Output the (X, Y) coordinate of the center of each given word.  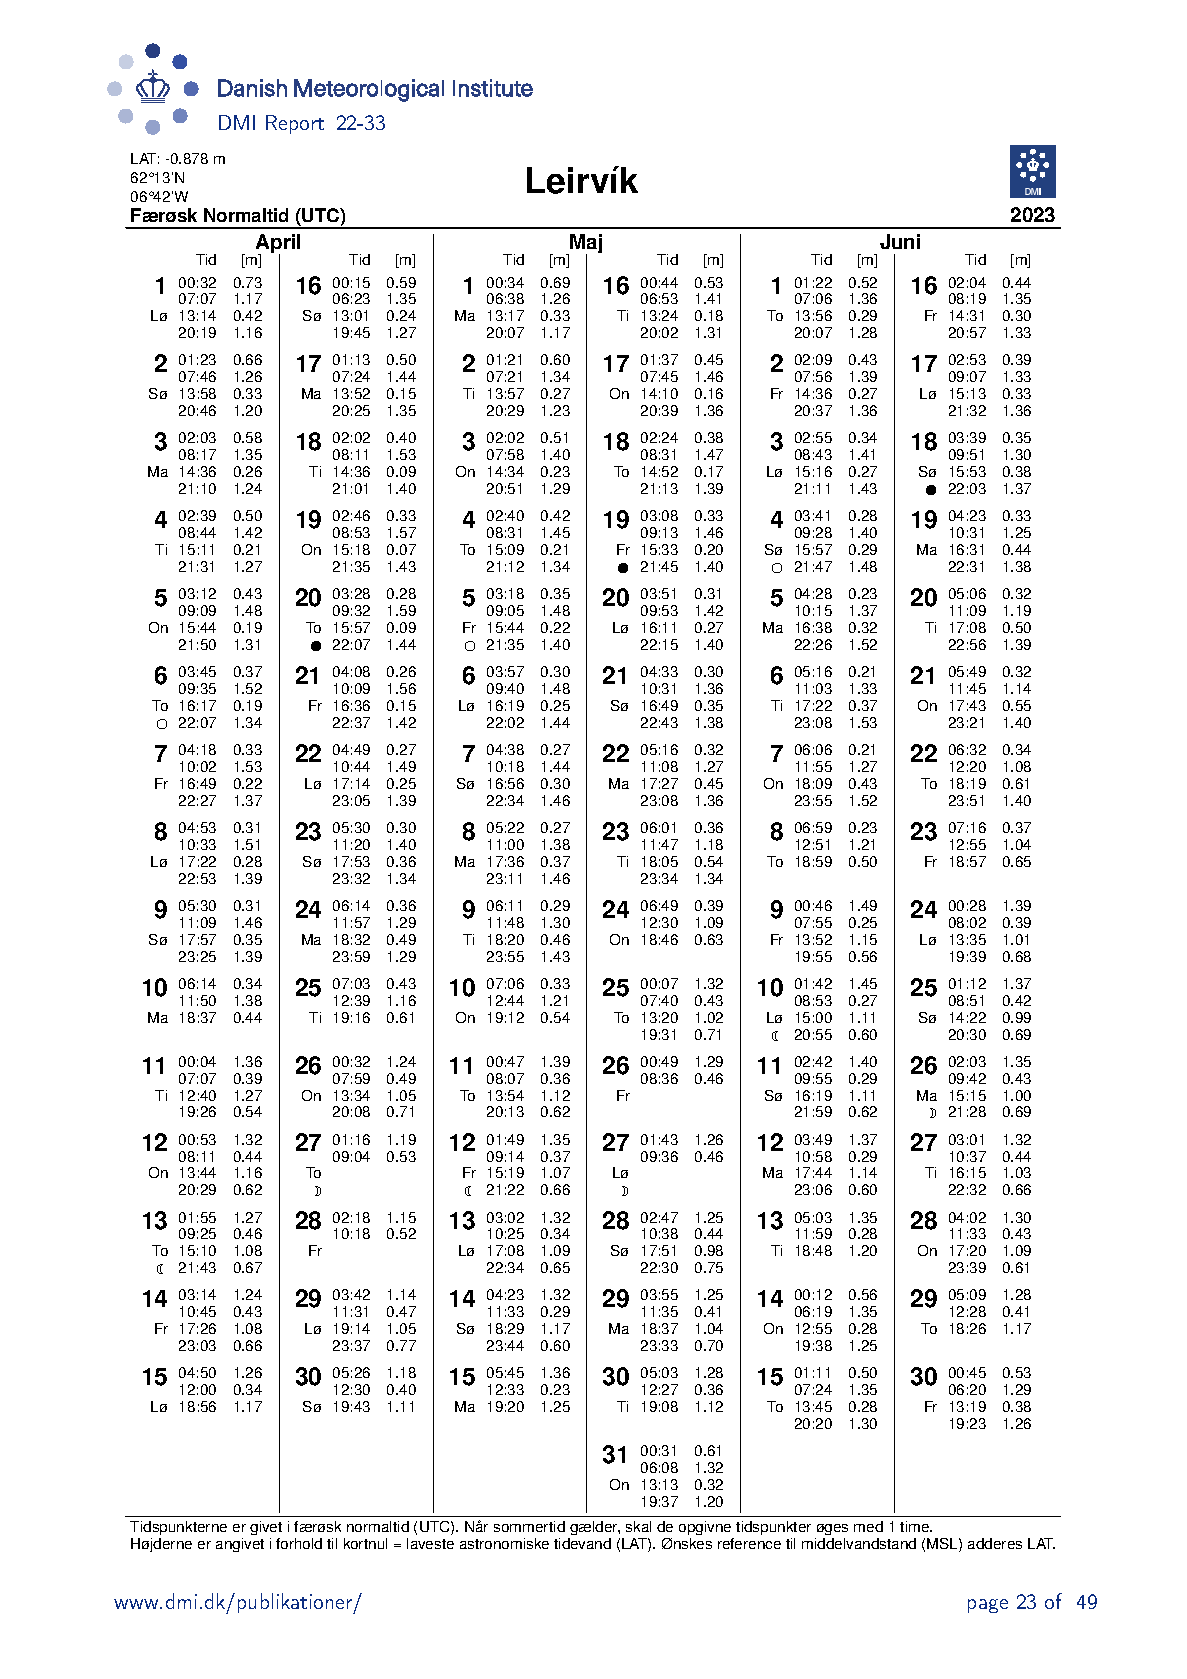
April (278, 245)
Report (295, 124)
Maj (586, 245)
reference (749, 1543)
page (988, 1606)
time (916, 1526)
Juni (900, 241)
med (868, 1526)
